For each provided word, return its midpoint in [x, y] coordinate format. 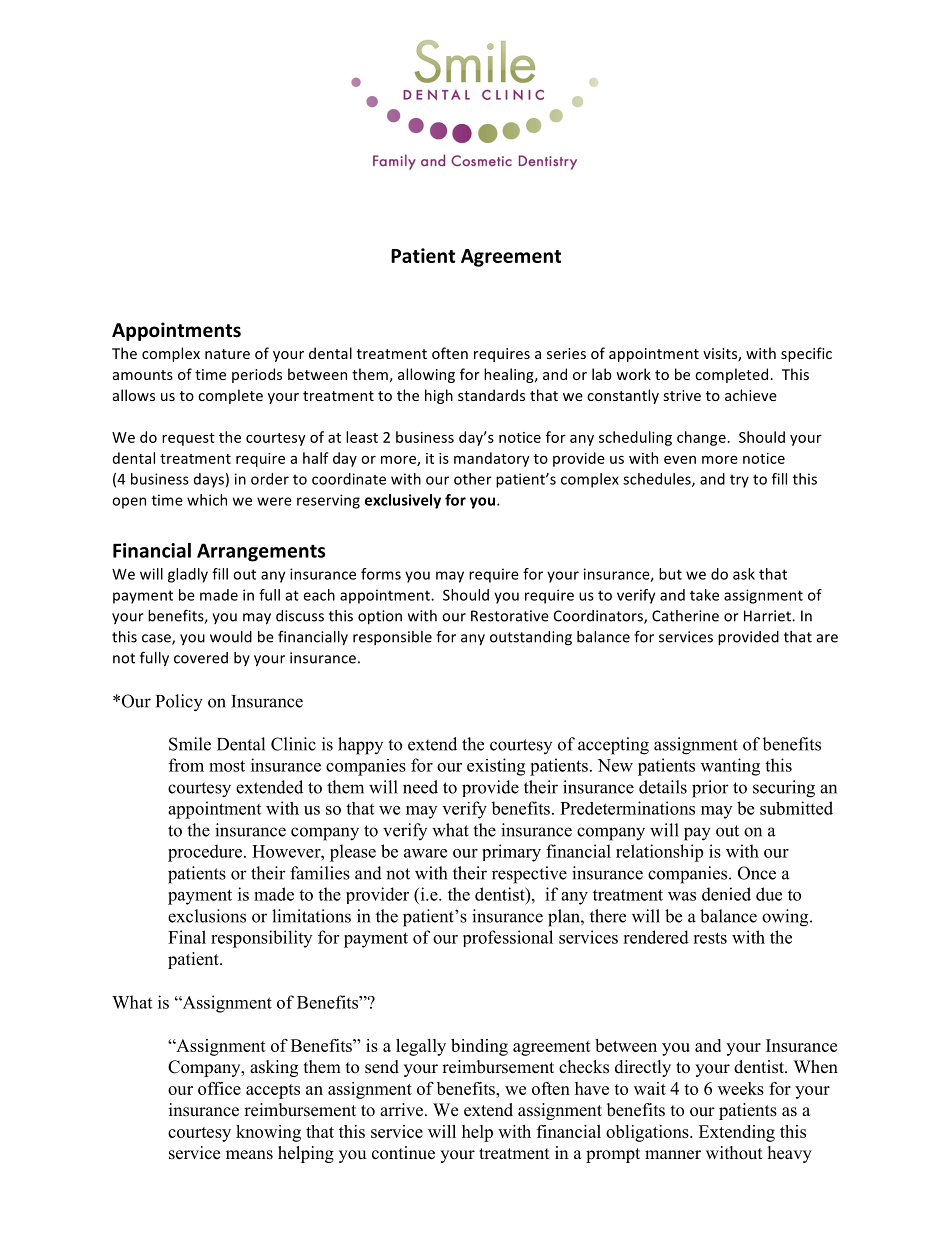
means [249, 1155]
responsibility [261, 939]
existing [496, 767]
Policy [179, 703]
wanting [730, 767]
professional [508, 938]
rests [710, 938]
